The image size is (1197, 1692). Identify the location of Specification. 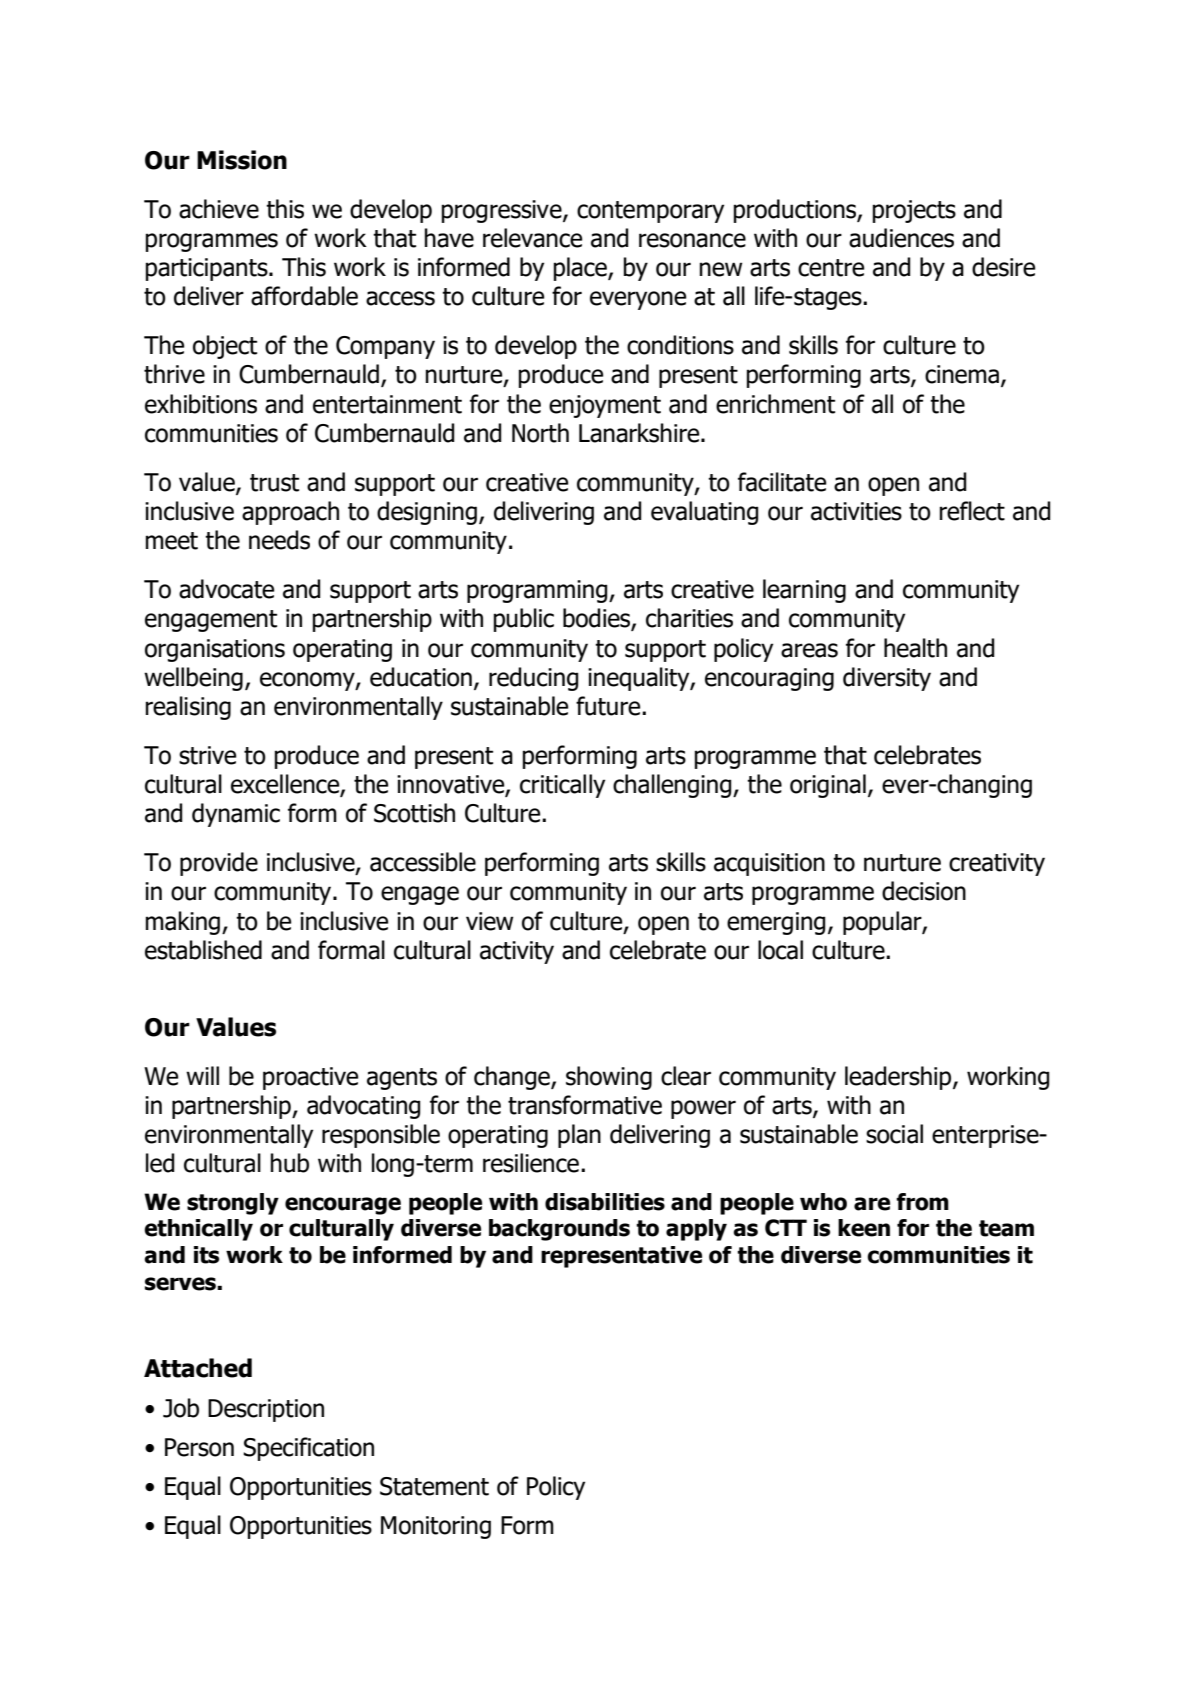
(308, 1449).
